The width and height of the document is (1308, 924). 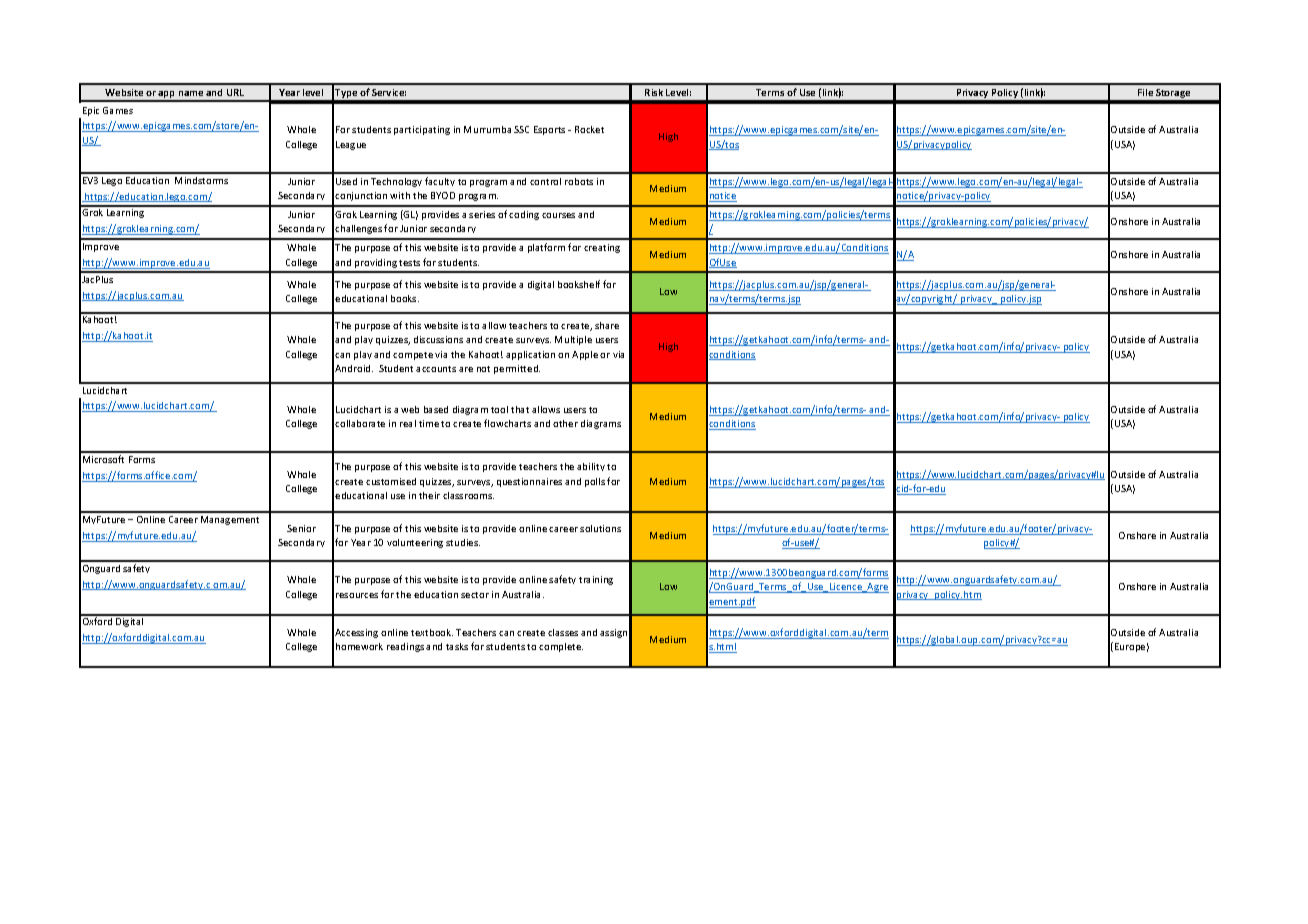 What do you see at coordinates (301, 528) in the document?
I see `Senior` at bounding box center [301, 528].
